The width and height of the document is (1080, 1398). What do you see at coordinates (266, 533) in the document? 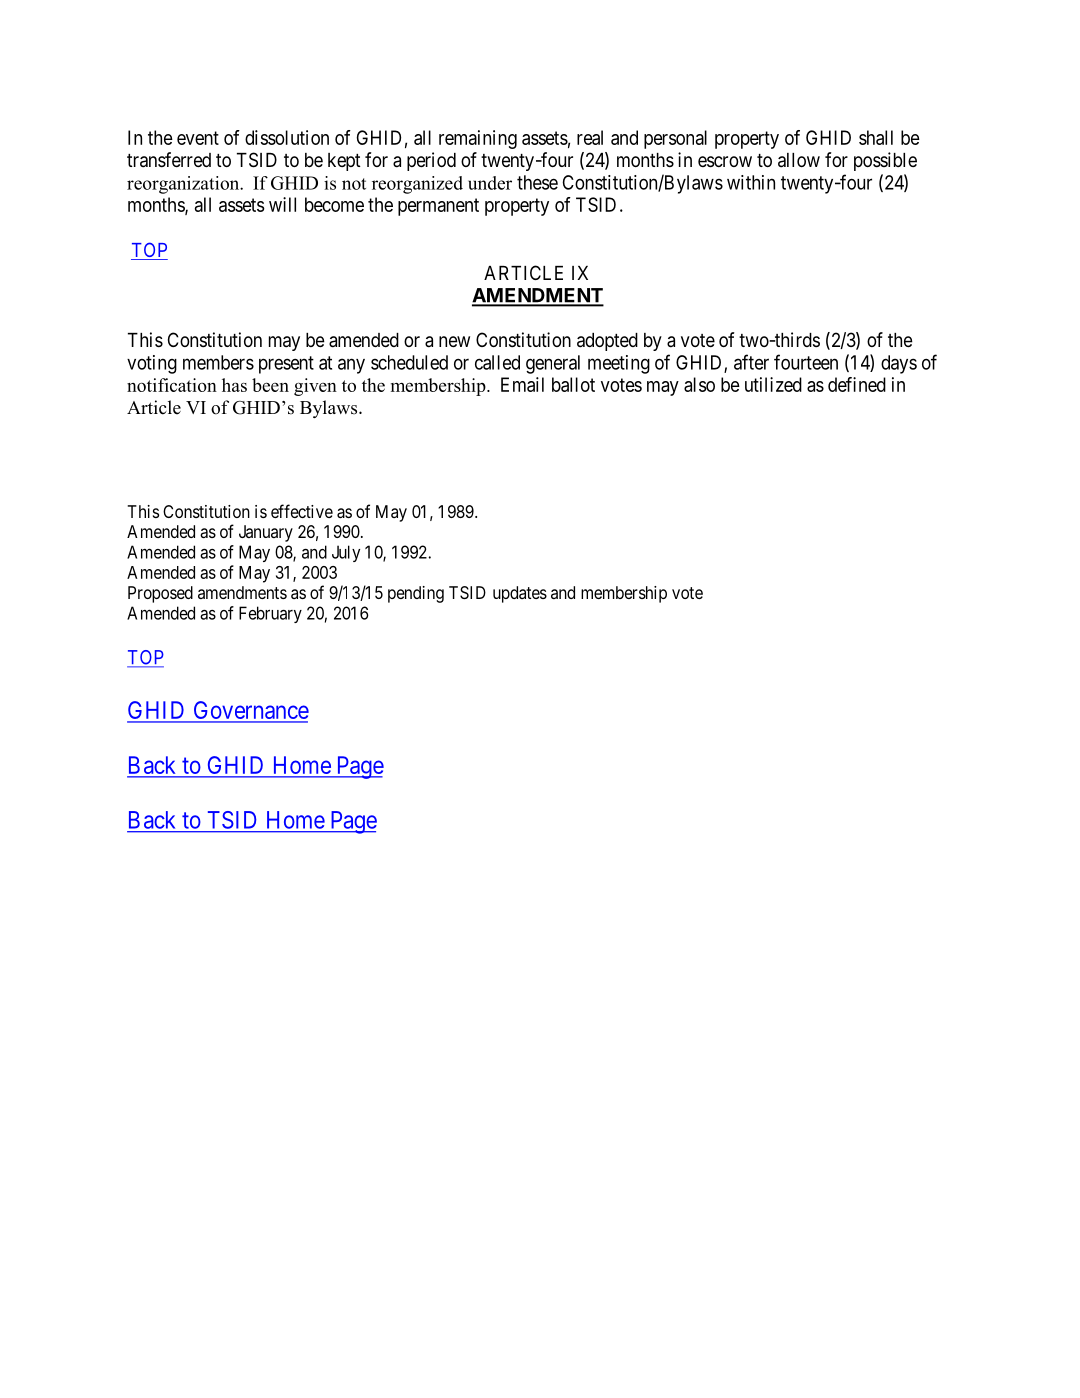
I see `January` at bounding box center [266, 533].
